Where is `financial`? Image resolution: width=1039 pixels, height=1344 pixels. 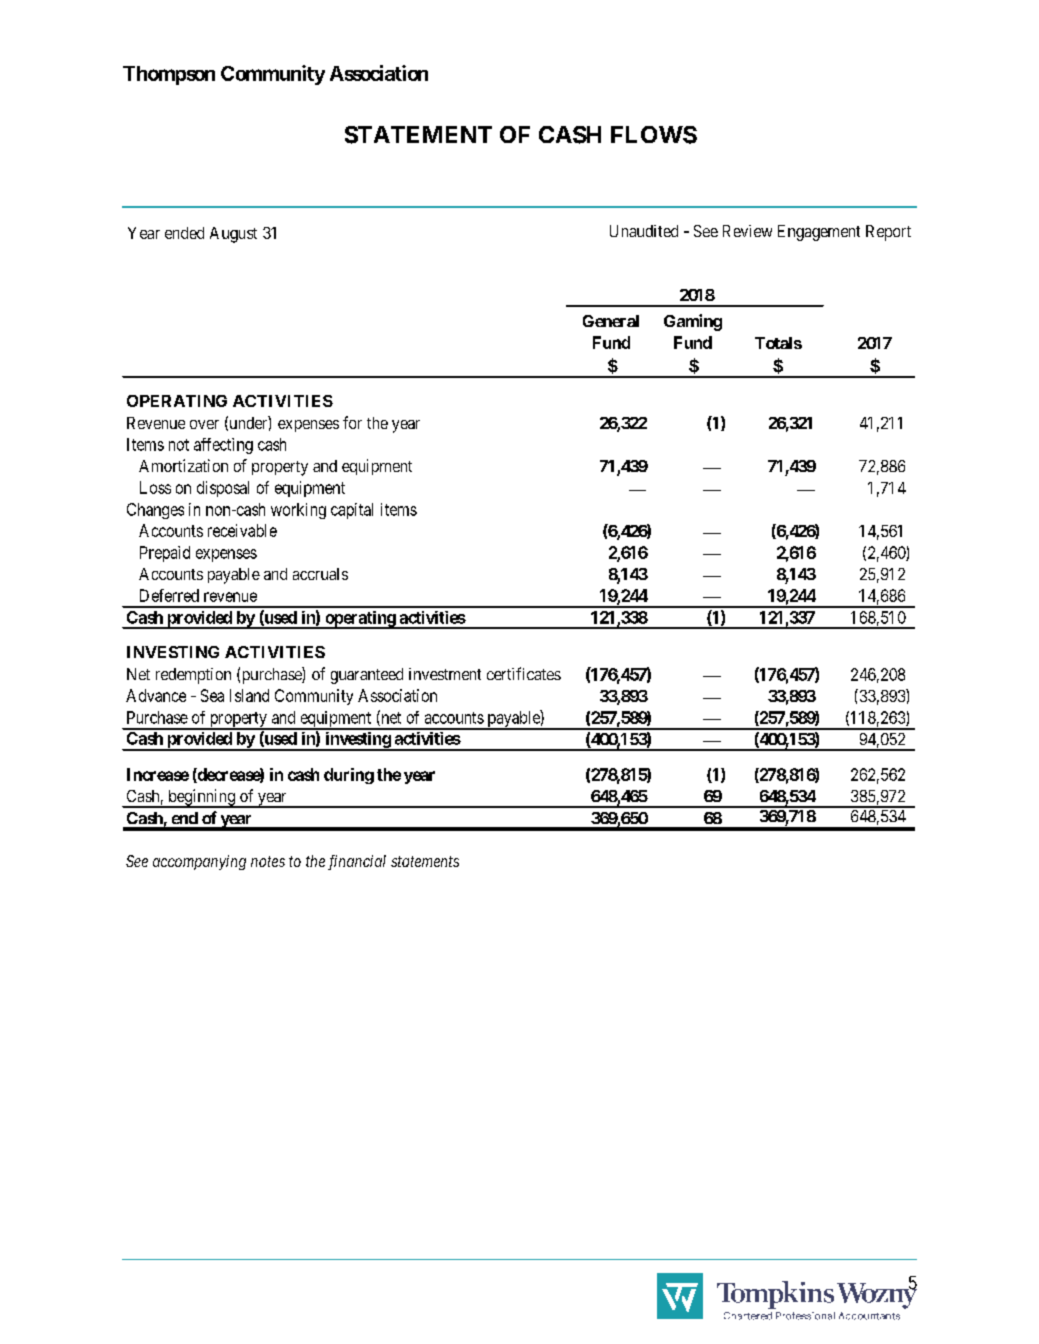
financial is located at coordinates (357, 862).
